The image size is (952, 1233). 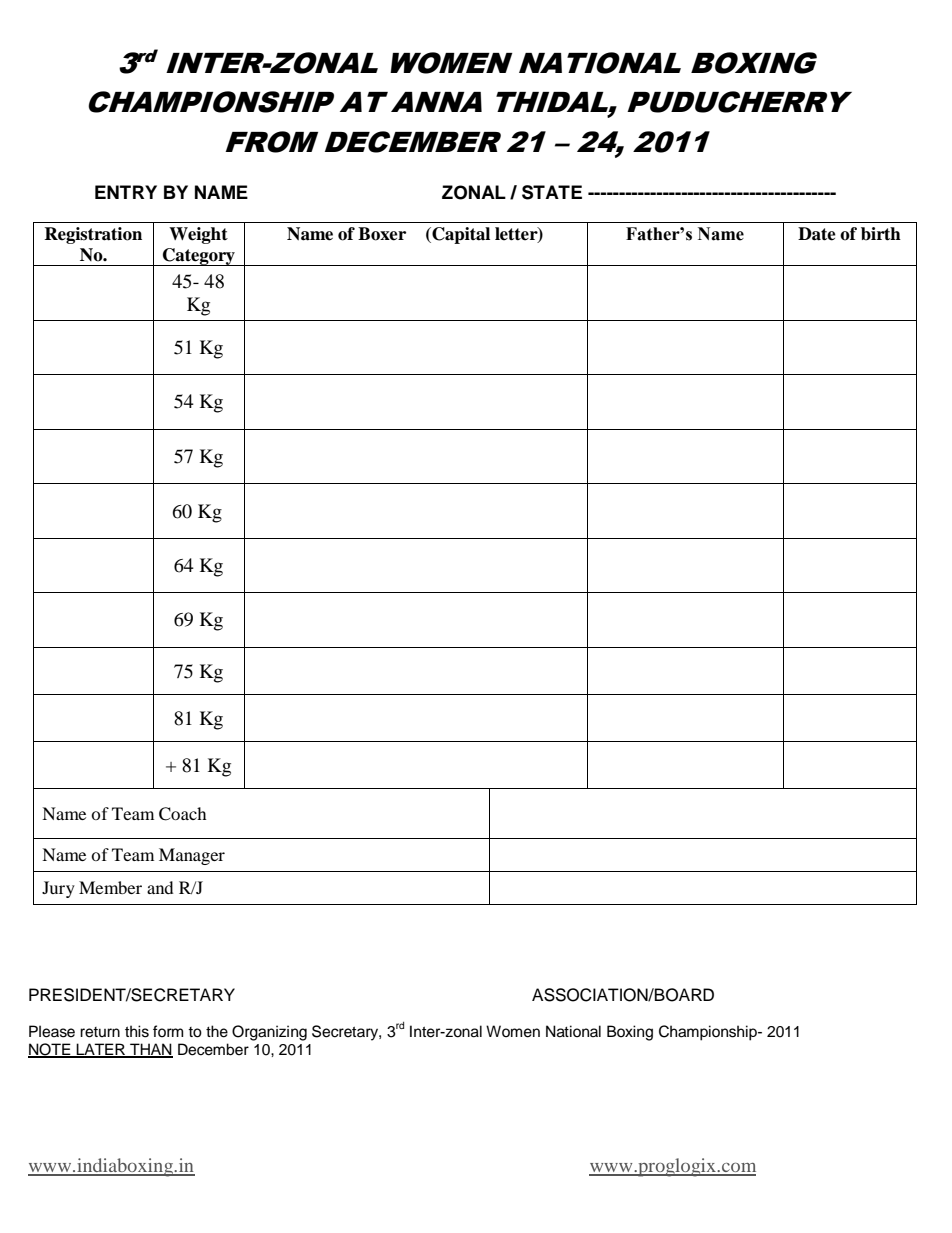 What do you see at coordinates (382, 234) in the page?
I see `Boxer` at bounding box center [382, 234].
